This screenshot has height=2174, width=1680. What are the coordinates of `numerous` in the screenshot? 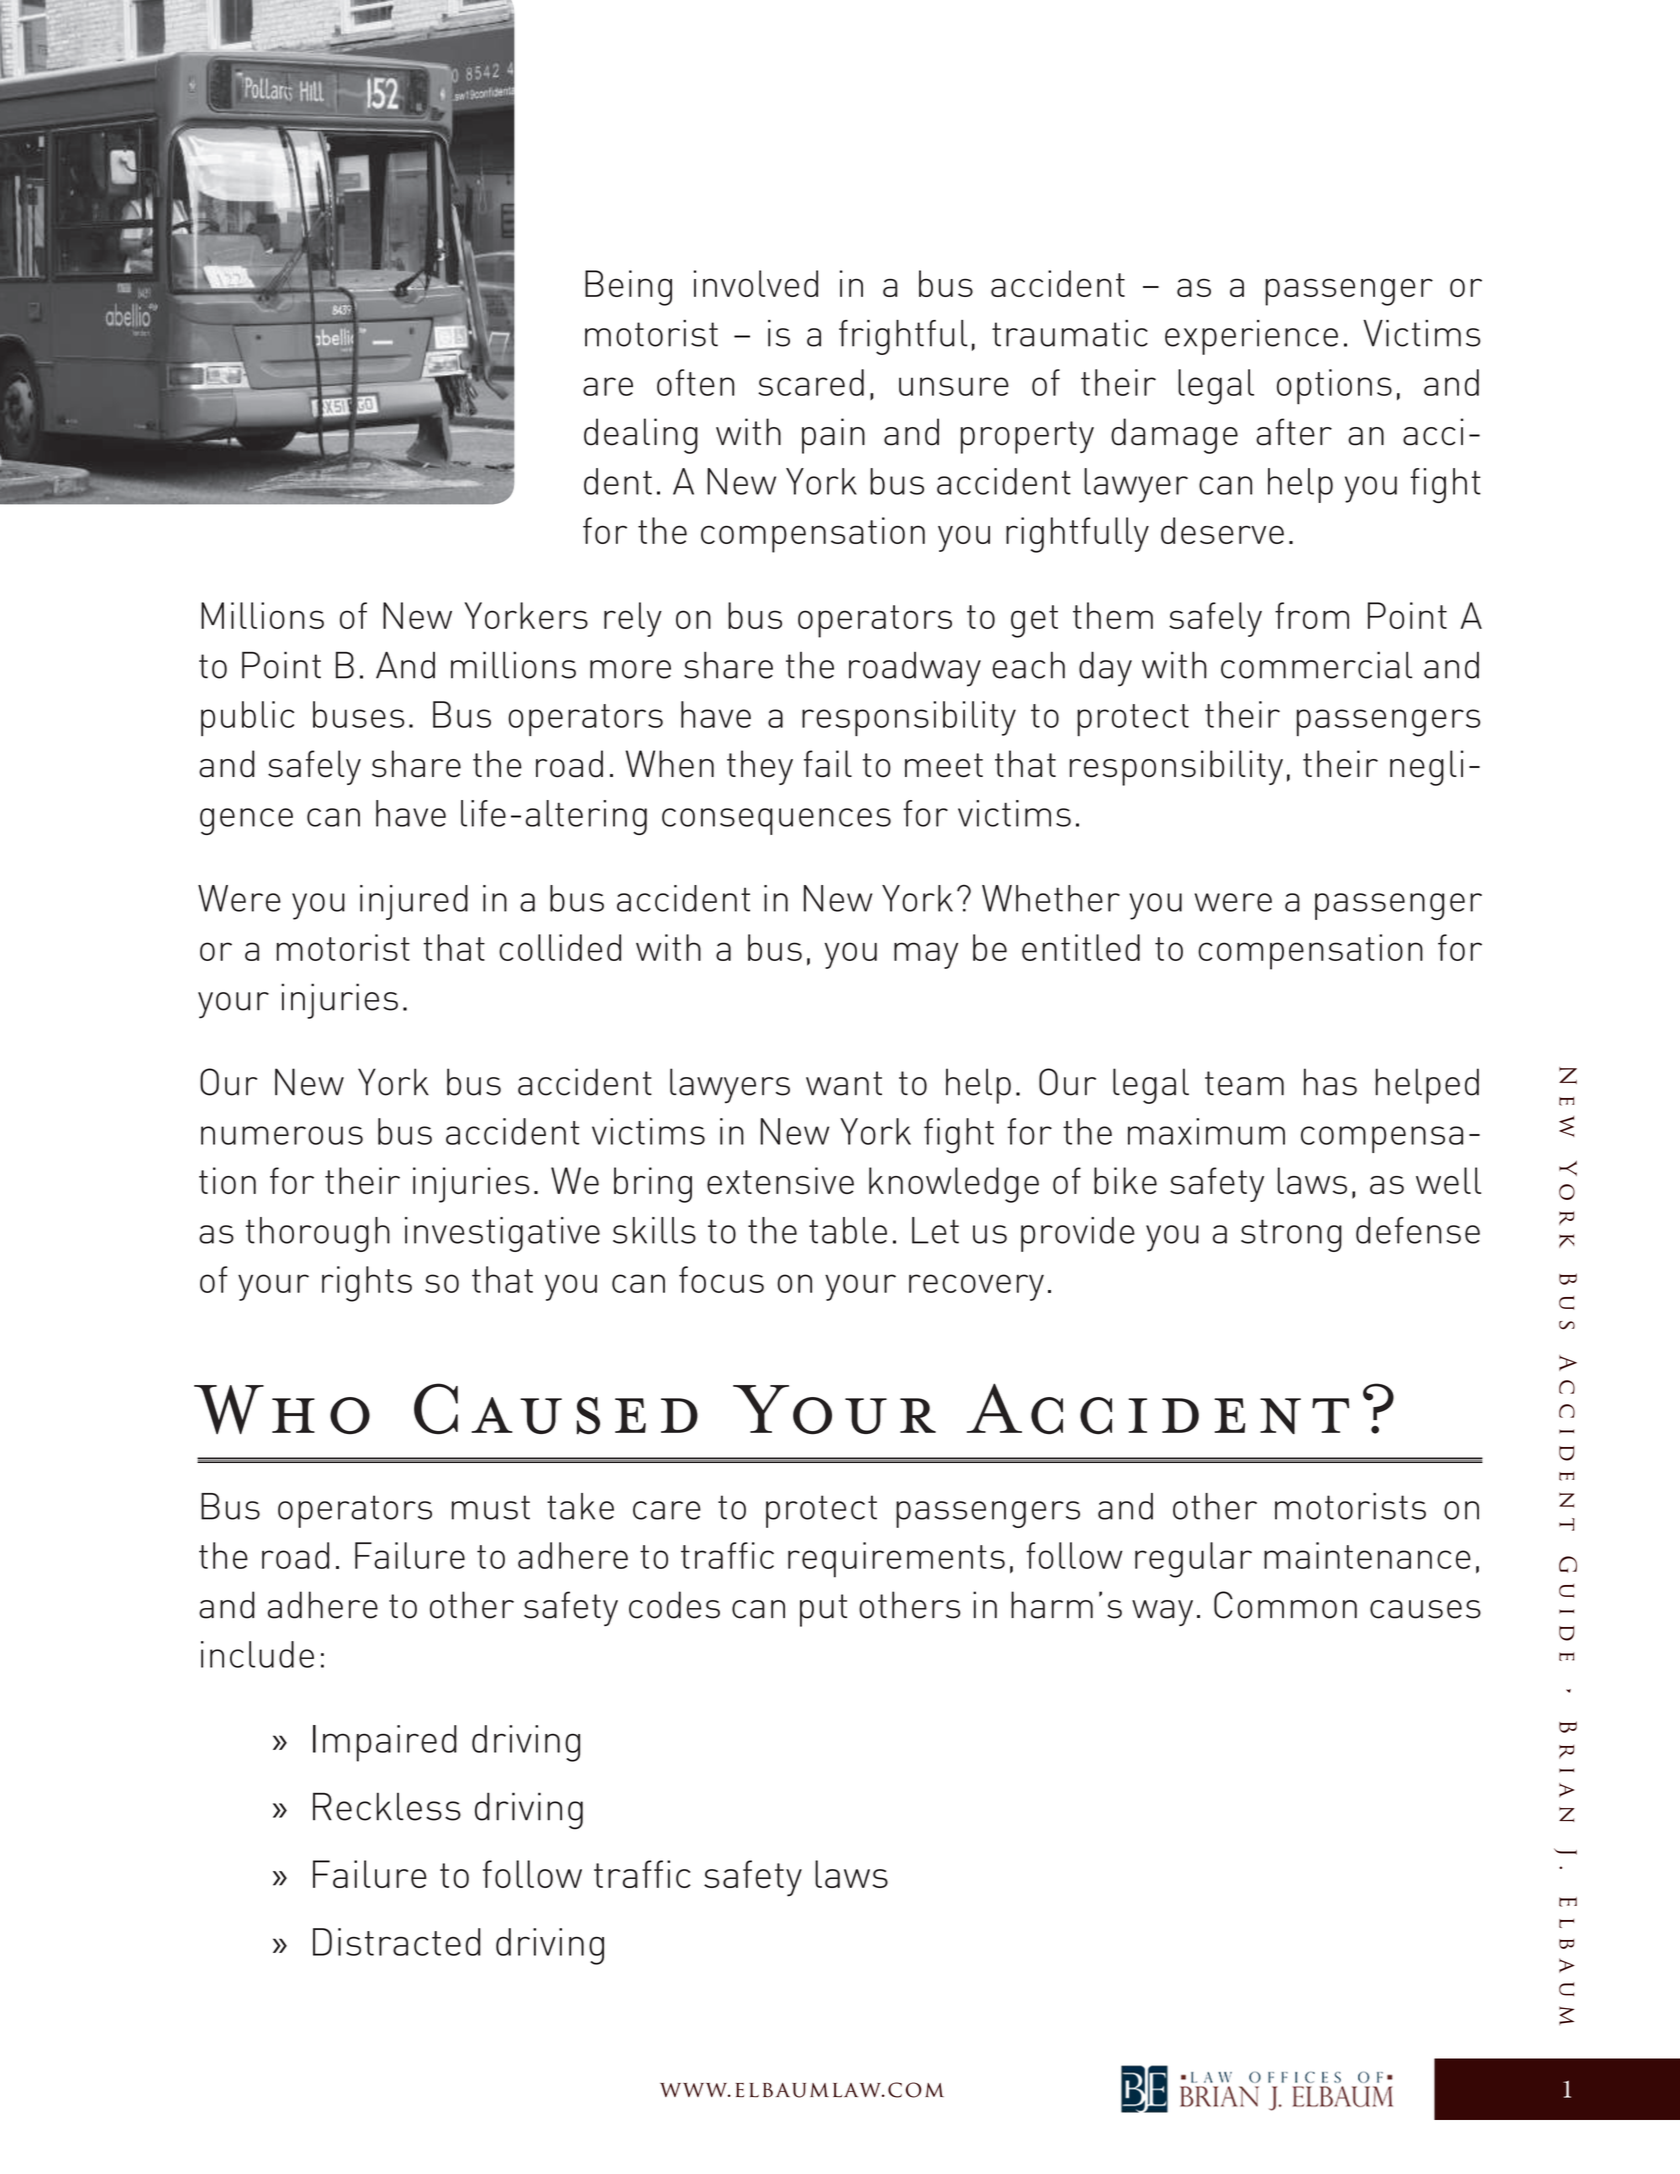 It's located at (282, 1135).
